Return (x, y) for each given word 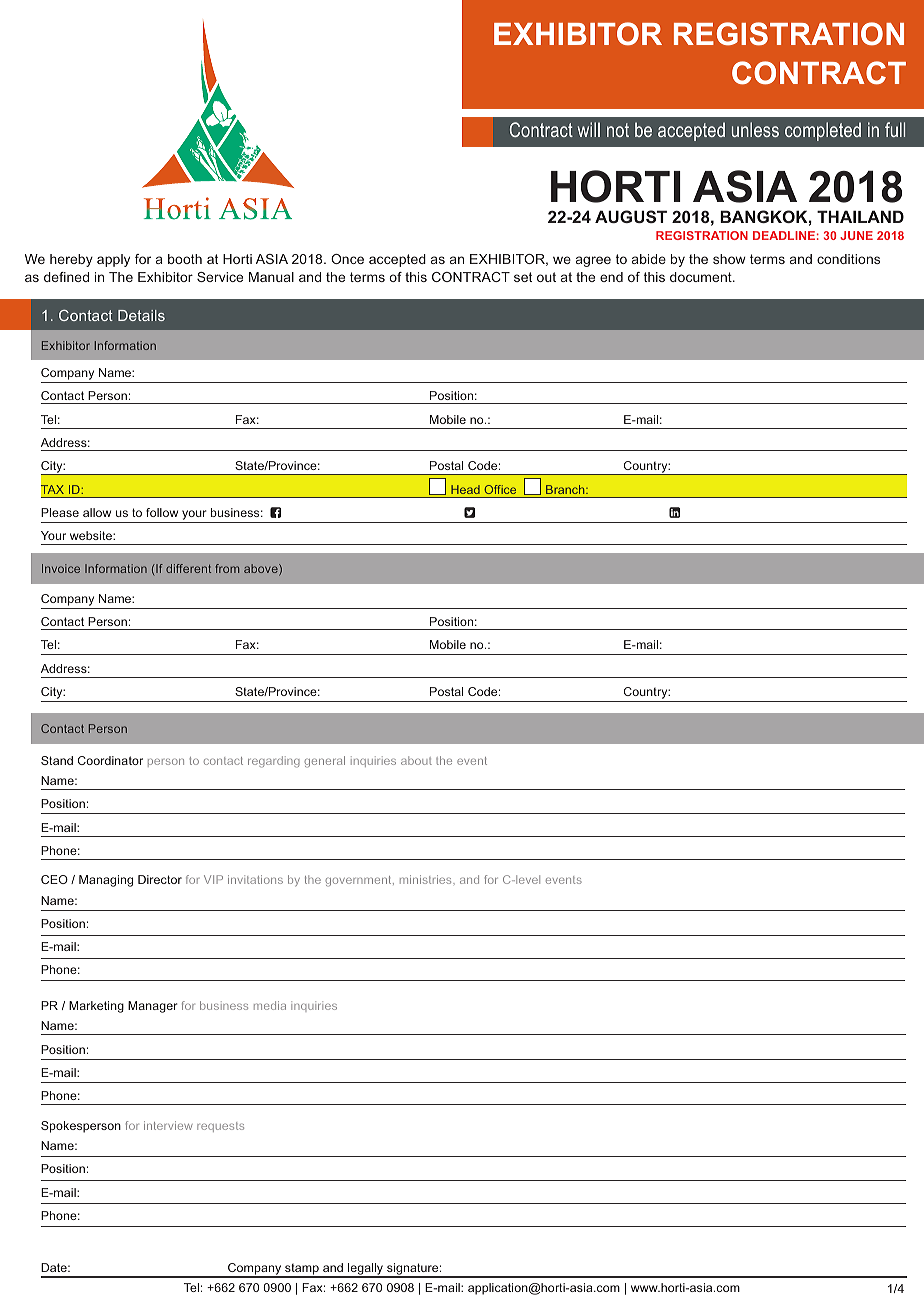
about (416, 760)
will (589, 129)
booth (185, 259)
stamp (302, 1270)
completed (823, 131)
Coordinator (110, 760)
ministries (427, 879)
